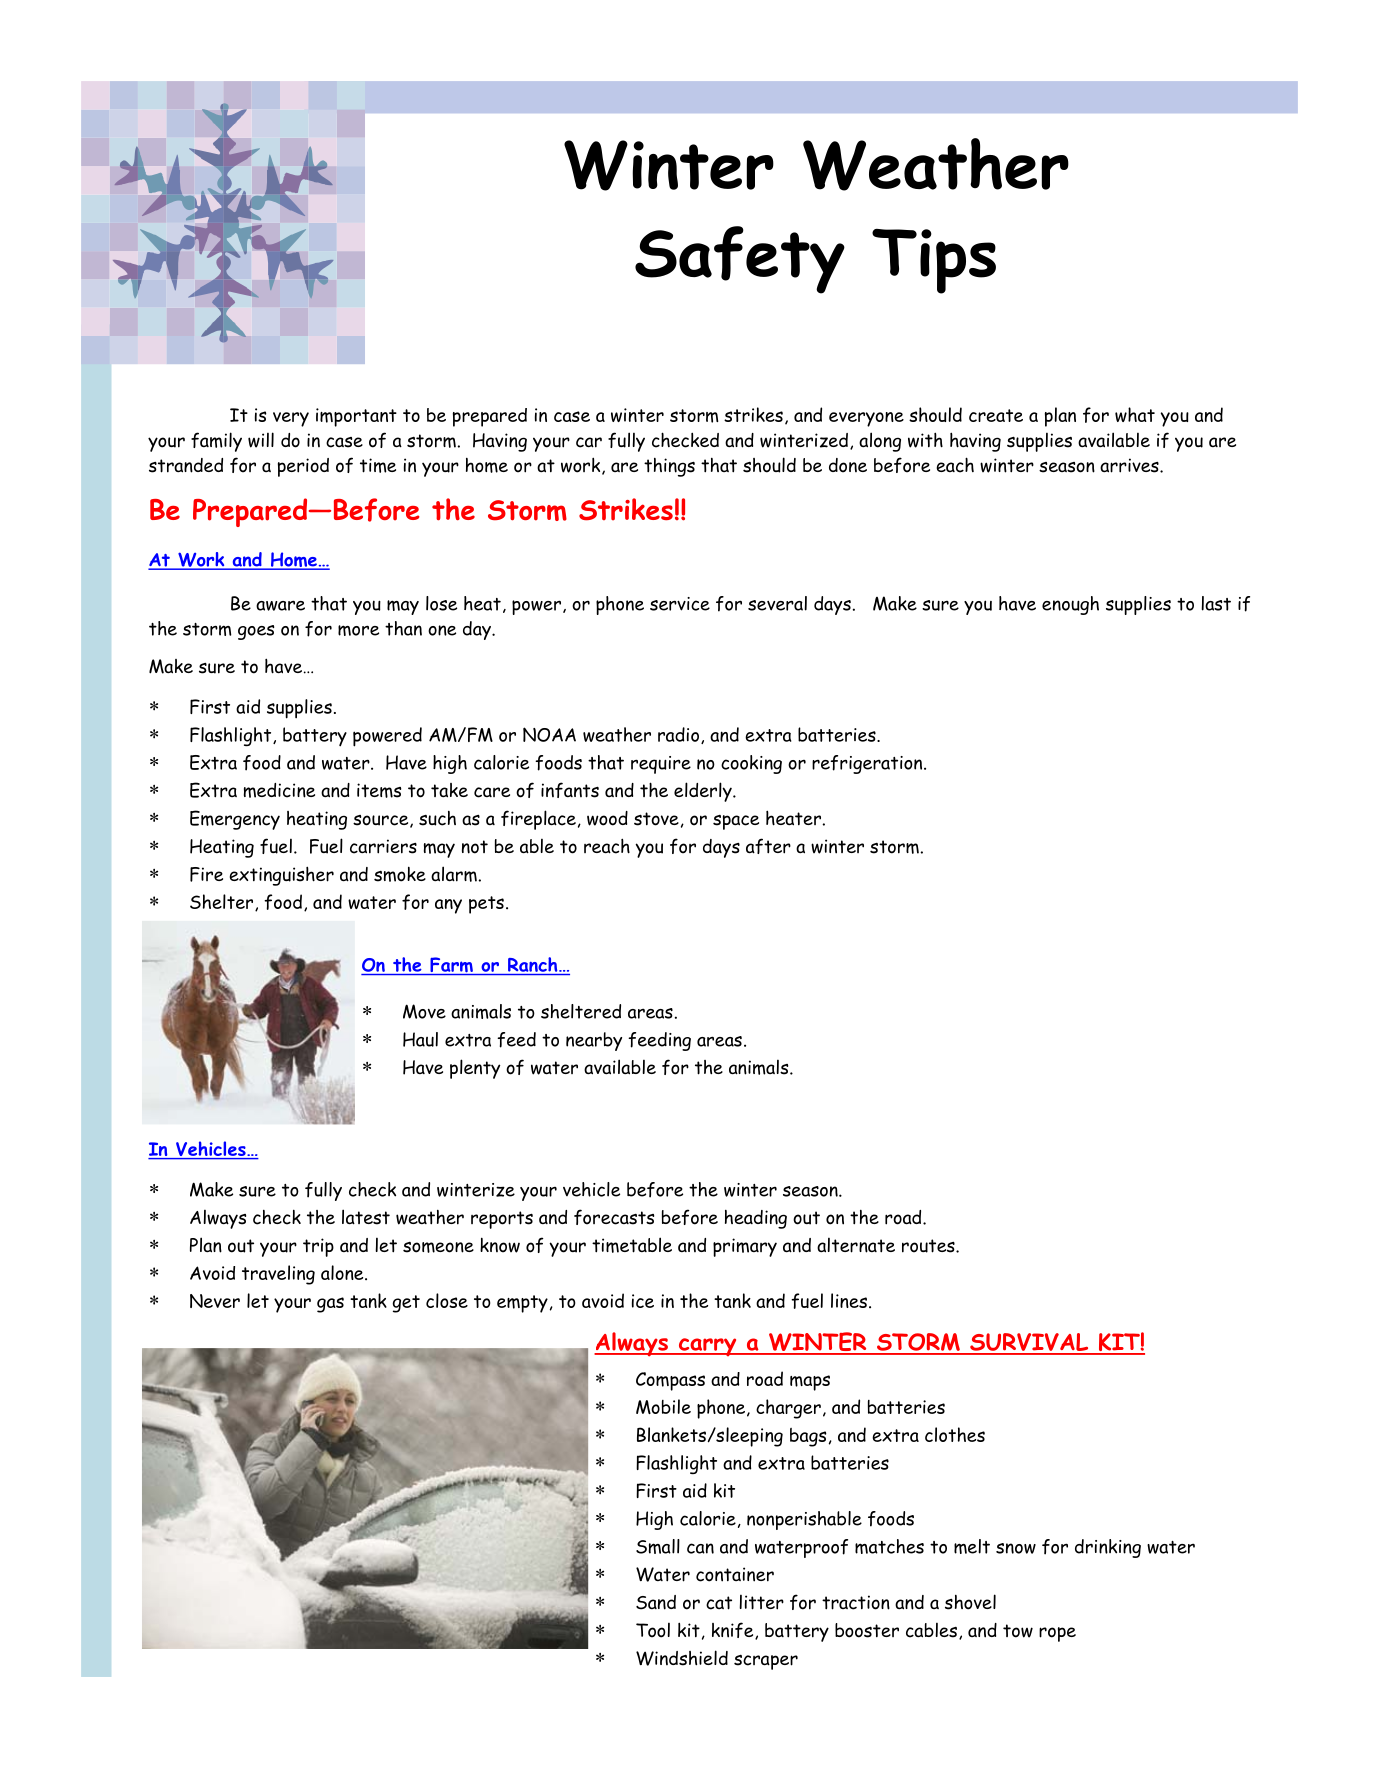 This page has height=1784, width=1379. I want to click on routes, so click(929, 1246).
